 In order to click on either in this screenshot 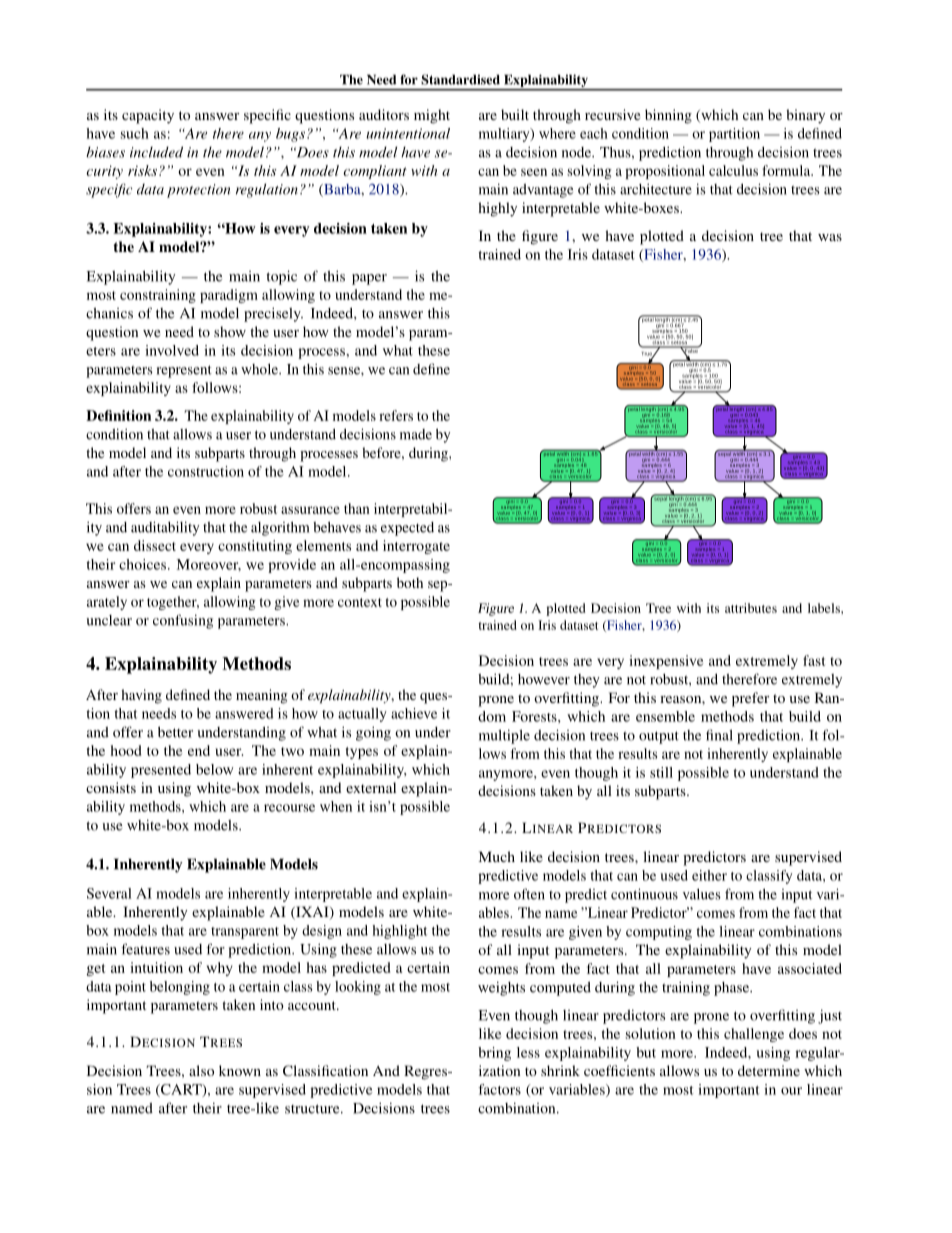, I will do `click(709, 875)`.
